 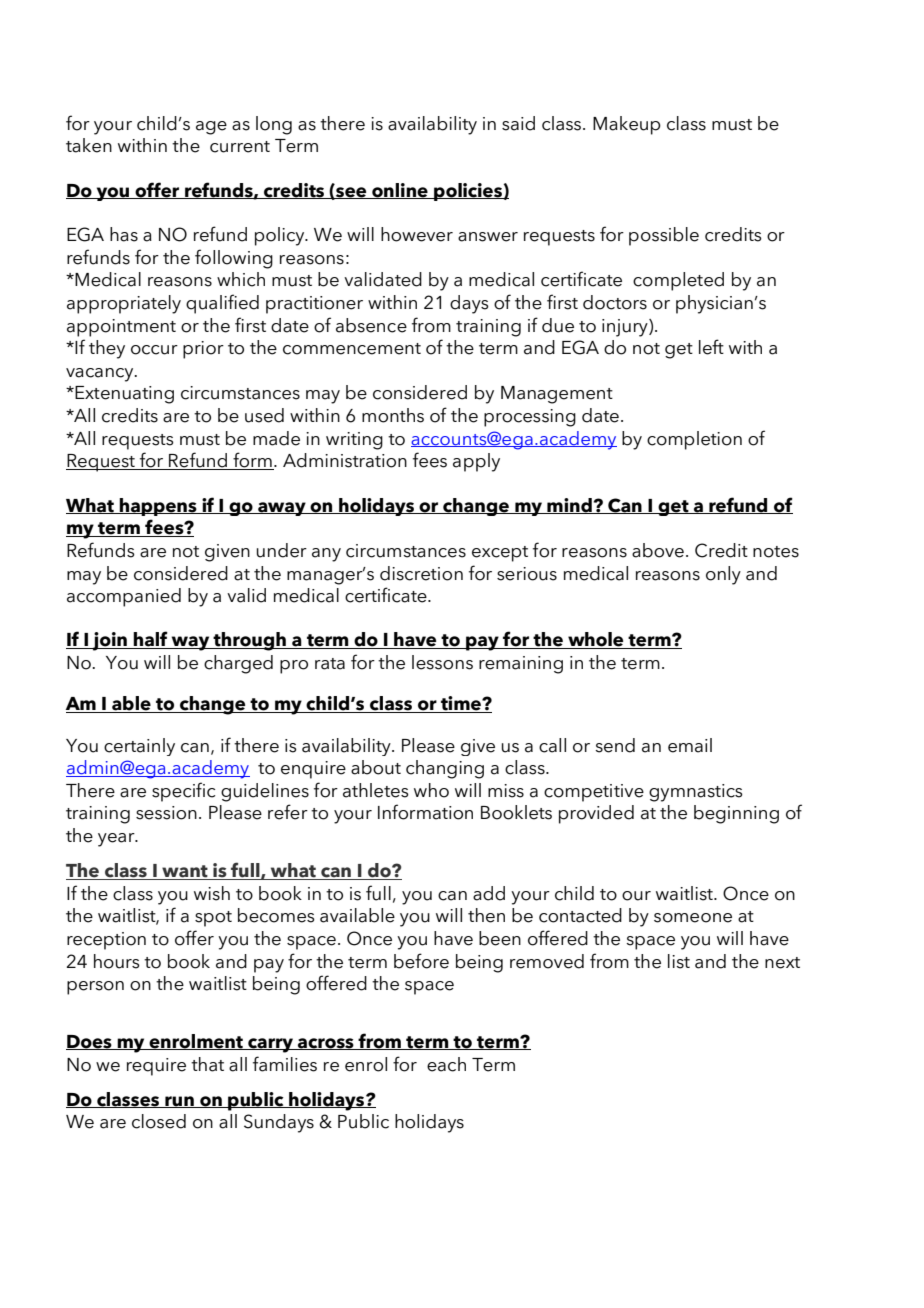 What do you see at coordinates (446, 1064) in the screenshot?
I see `each` at bounding box center [446, 1064].
